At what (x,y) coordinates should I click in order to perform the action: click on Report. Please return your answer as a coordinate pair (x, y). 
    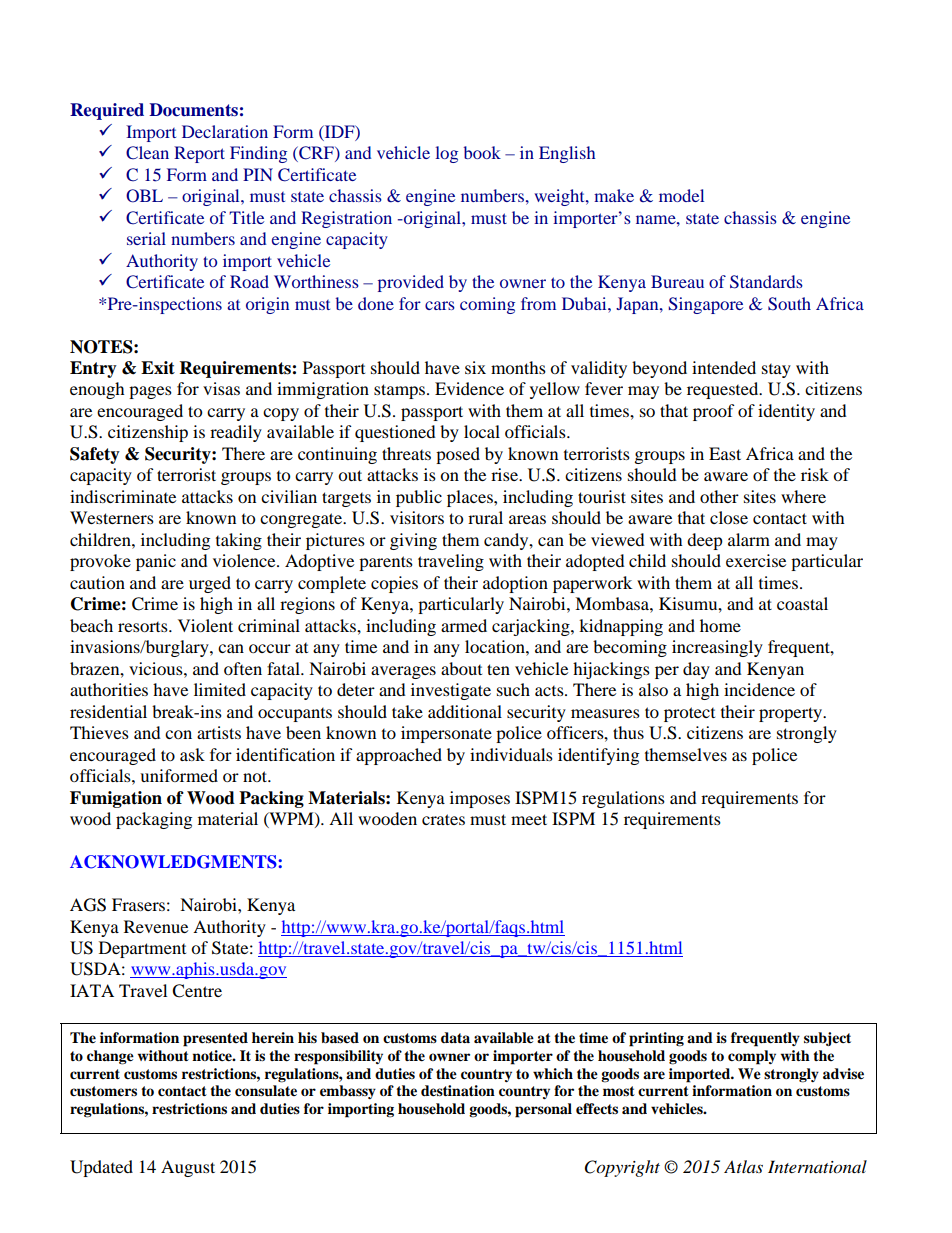
    Looking at the image, I should click on (199, 154).
